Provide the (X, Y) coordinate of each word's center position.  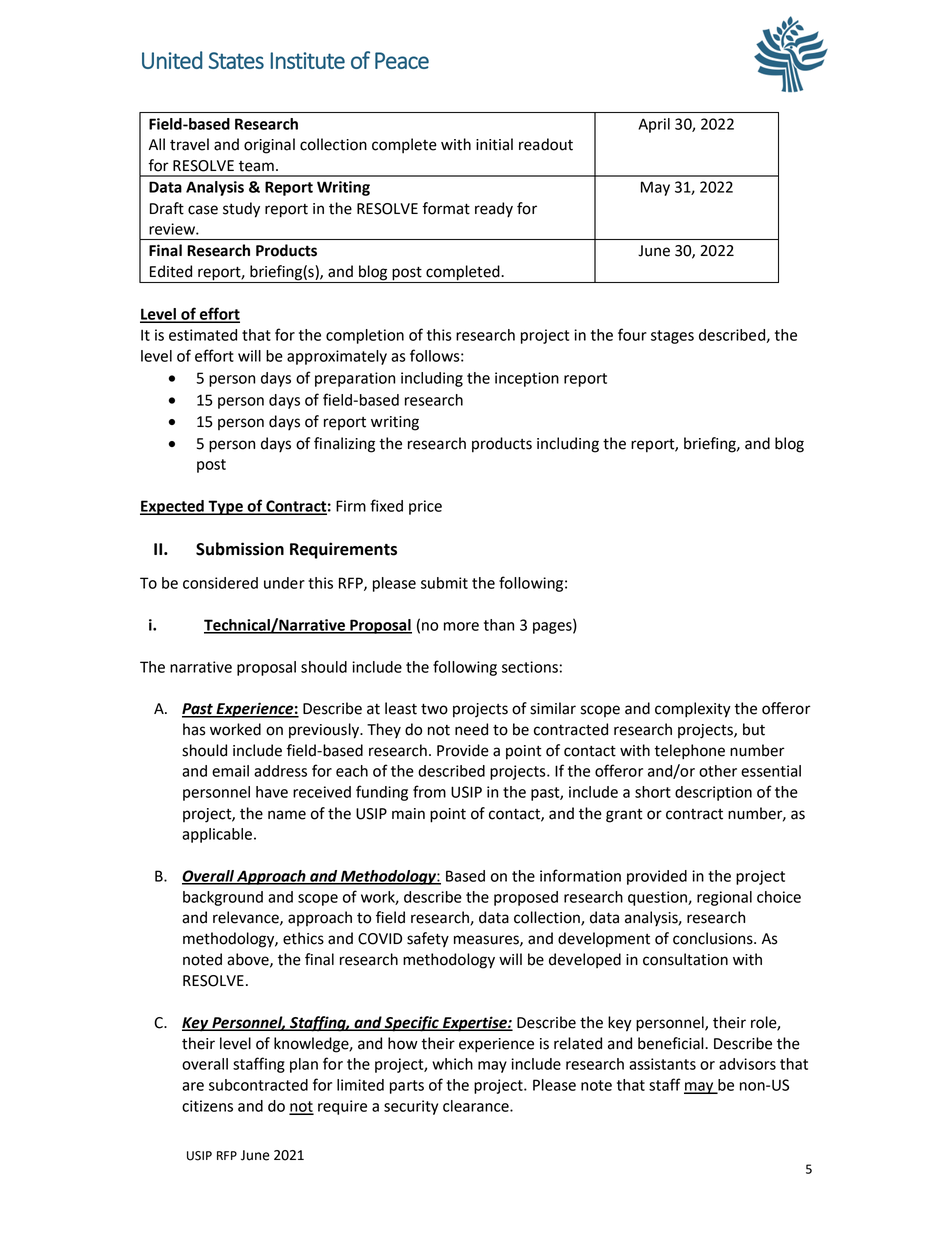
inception (527, 379)
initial (494, 144)
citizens (207, 1106)
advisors (747, 1064)
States (236, 60)
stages (672, 337)
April (654, 125)
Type (225, 507)
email (230, 771)
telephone (689, 752)
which (452, 1064)
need (471, 729)
